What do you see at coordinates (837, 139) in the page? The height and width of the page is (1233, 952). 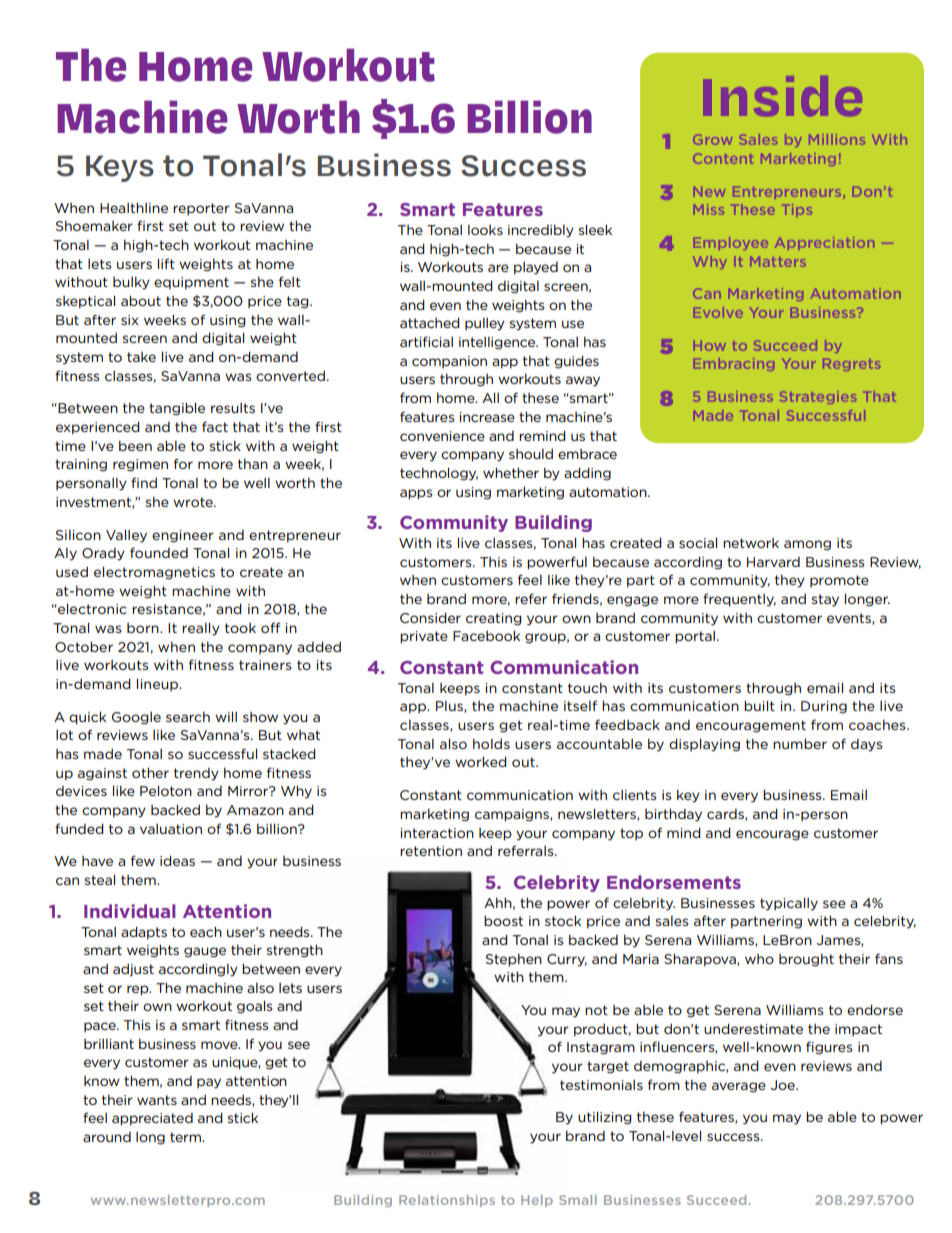 I see `Millions` at bounding box center [837, 139].
